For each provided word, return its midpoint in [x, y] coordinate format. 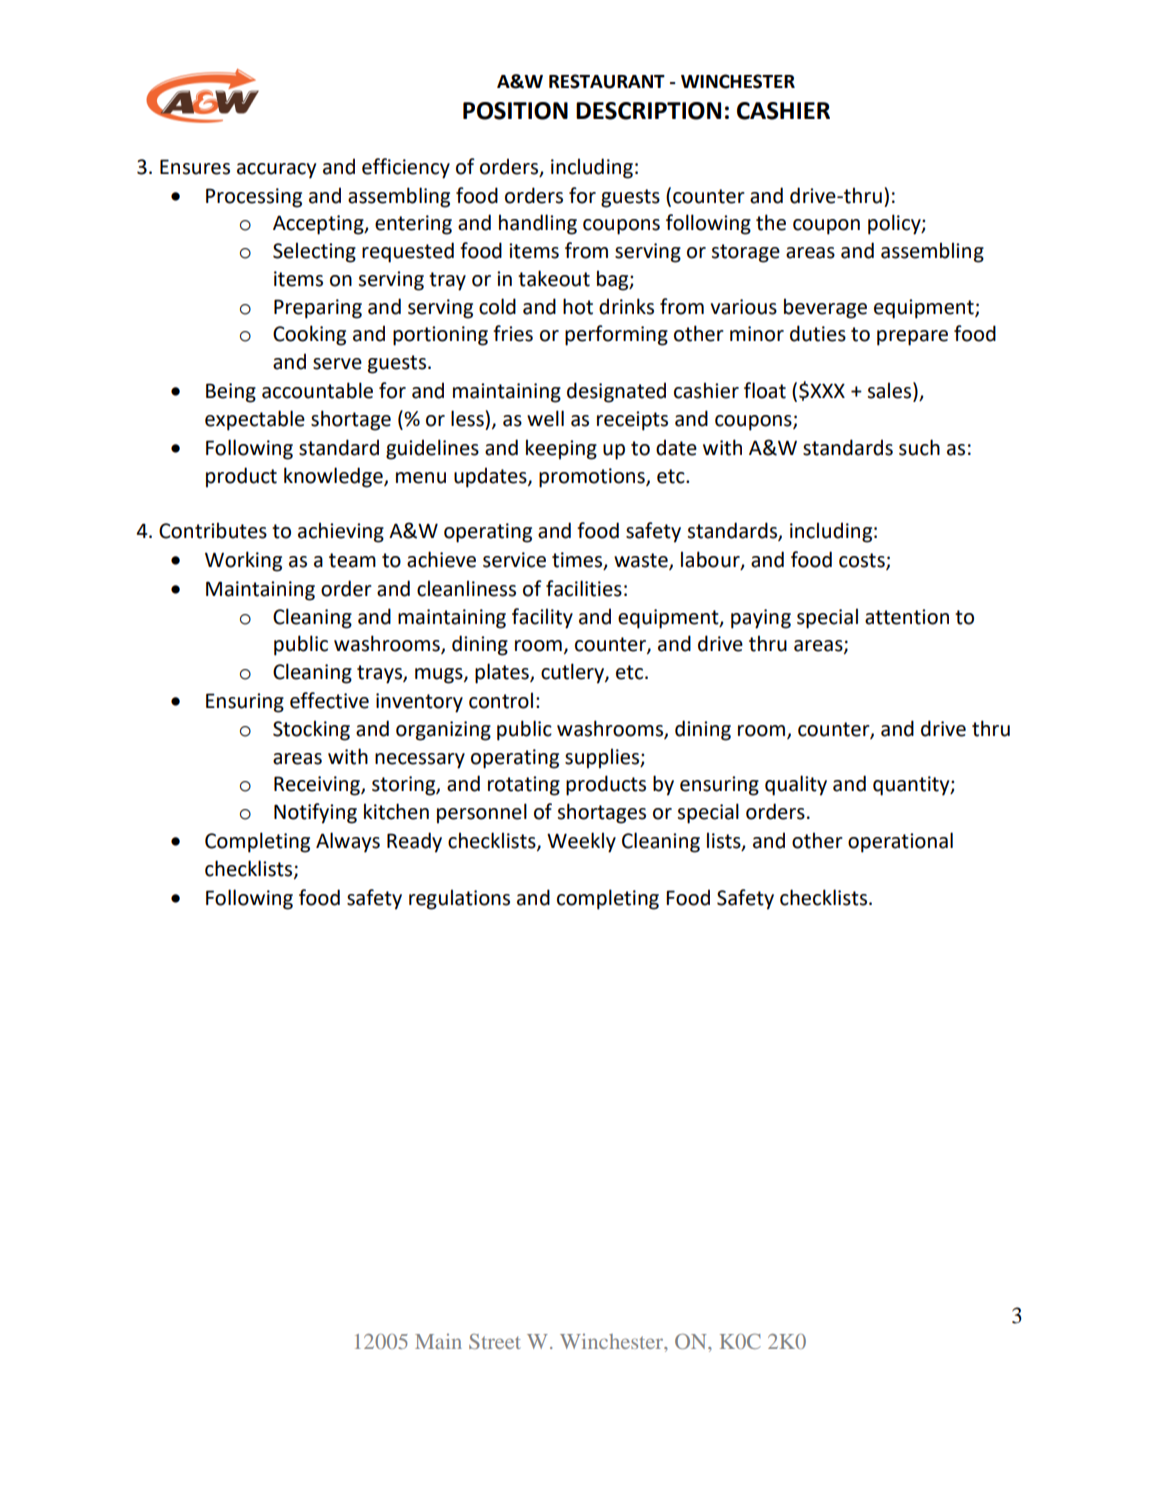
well [545, 418]
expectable [255, 420]
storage [746, 253]
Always [348, 842]
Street [494, 1341]
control [501, 700]
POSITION [515, 111]
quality [796, 785]
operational [900, 842]
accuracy [276, 171]
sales [891, 391]
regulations [459, 899]
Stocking [311, 730]
